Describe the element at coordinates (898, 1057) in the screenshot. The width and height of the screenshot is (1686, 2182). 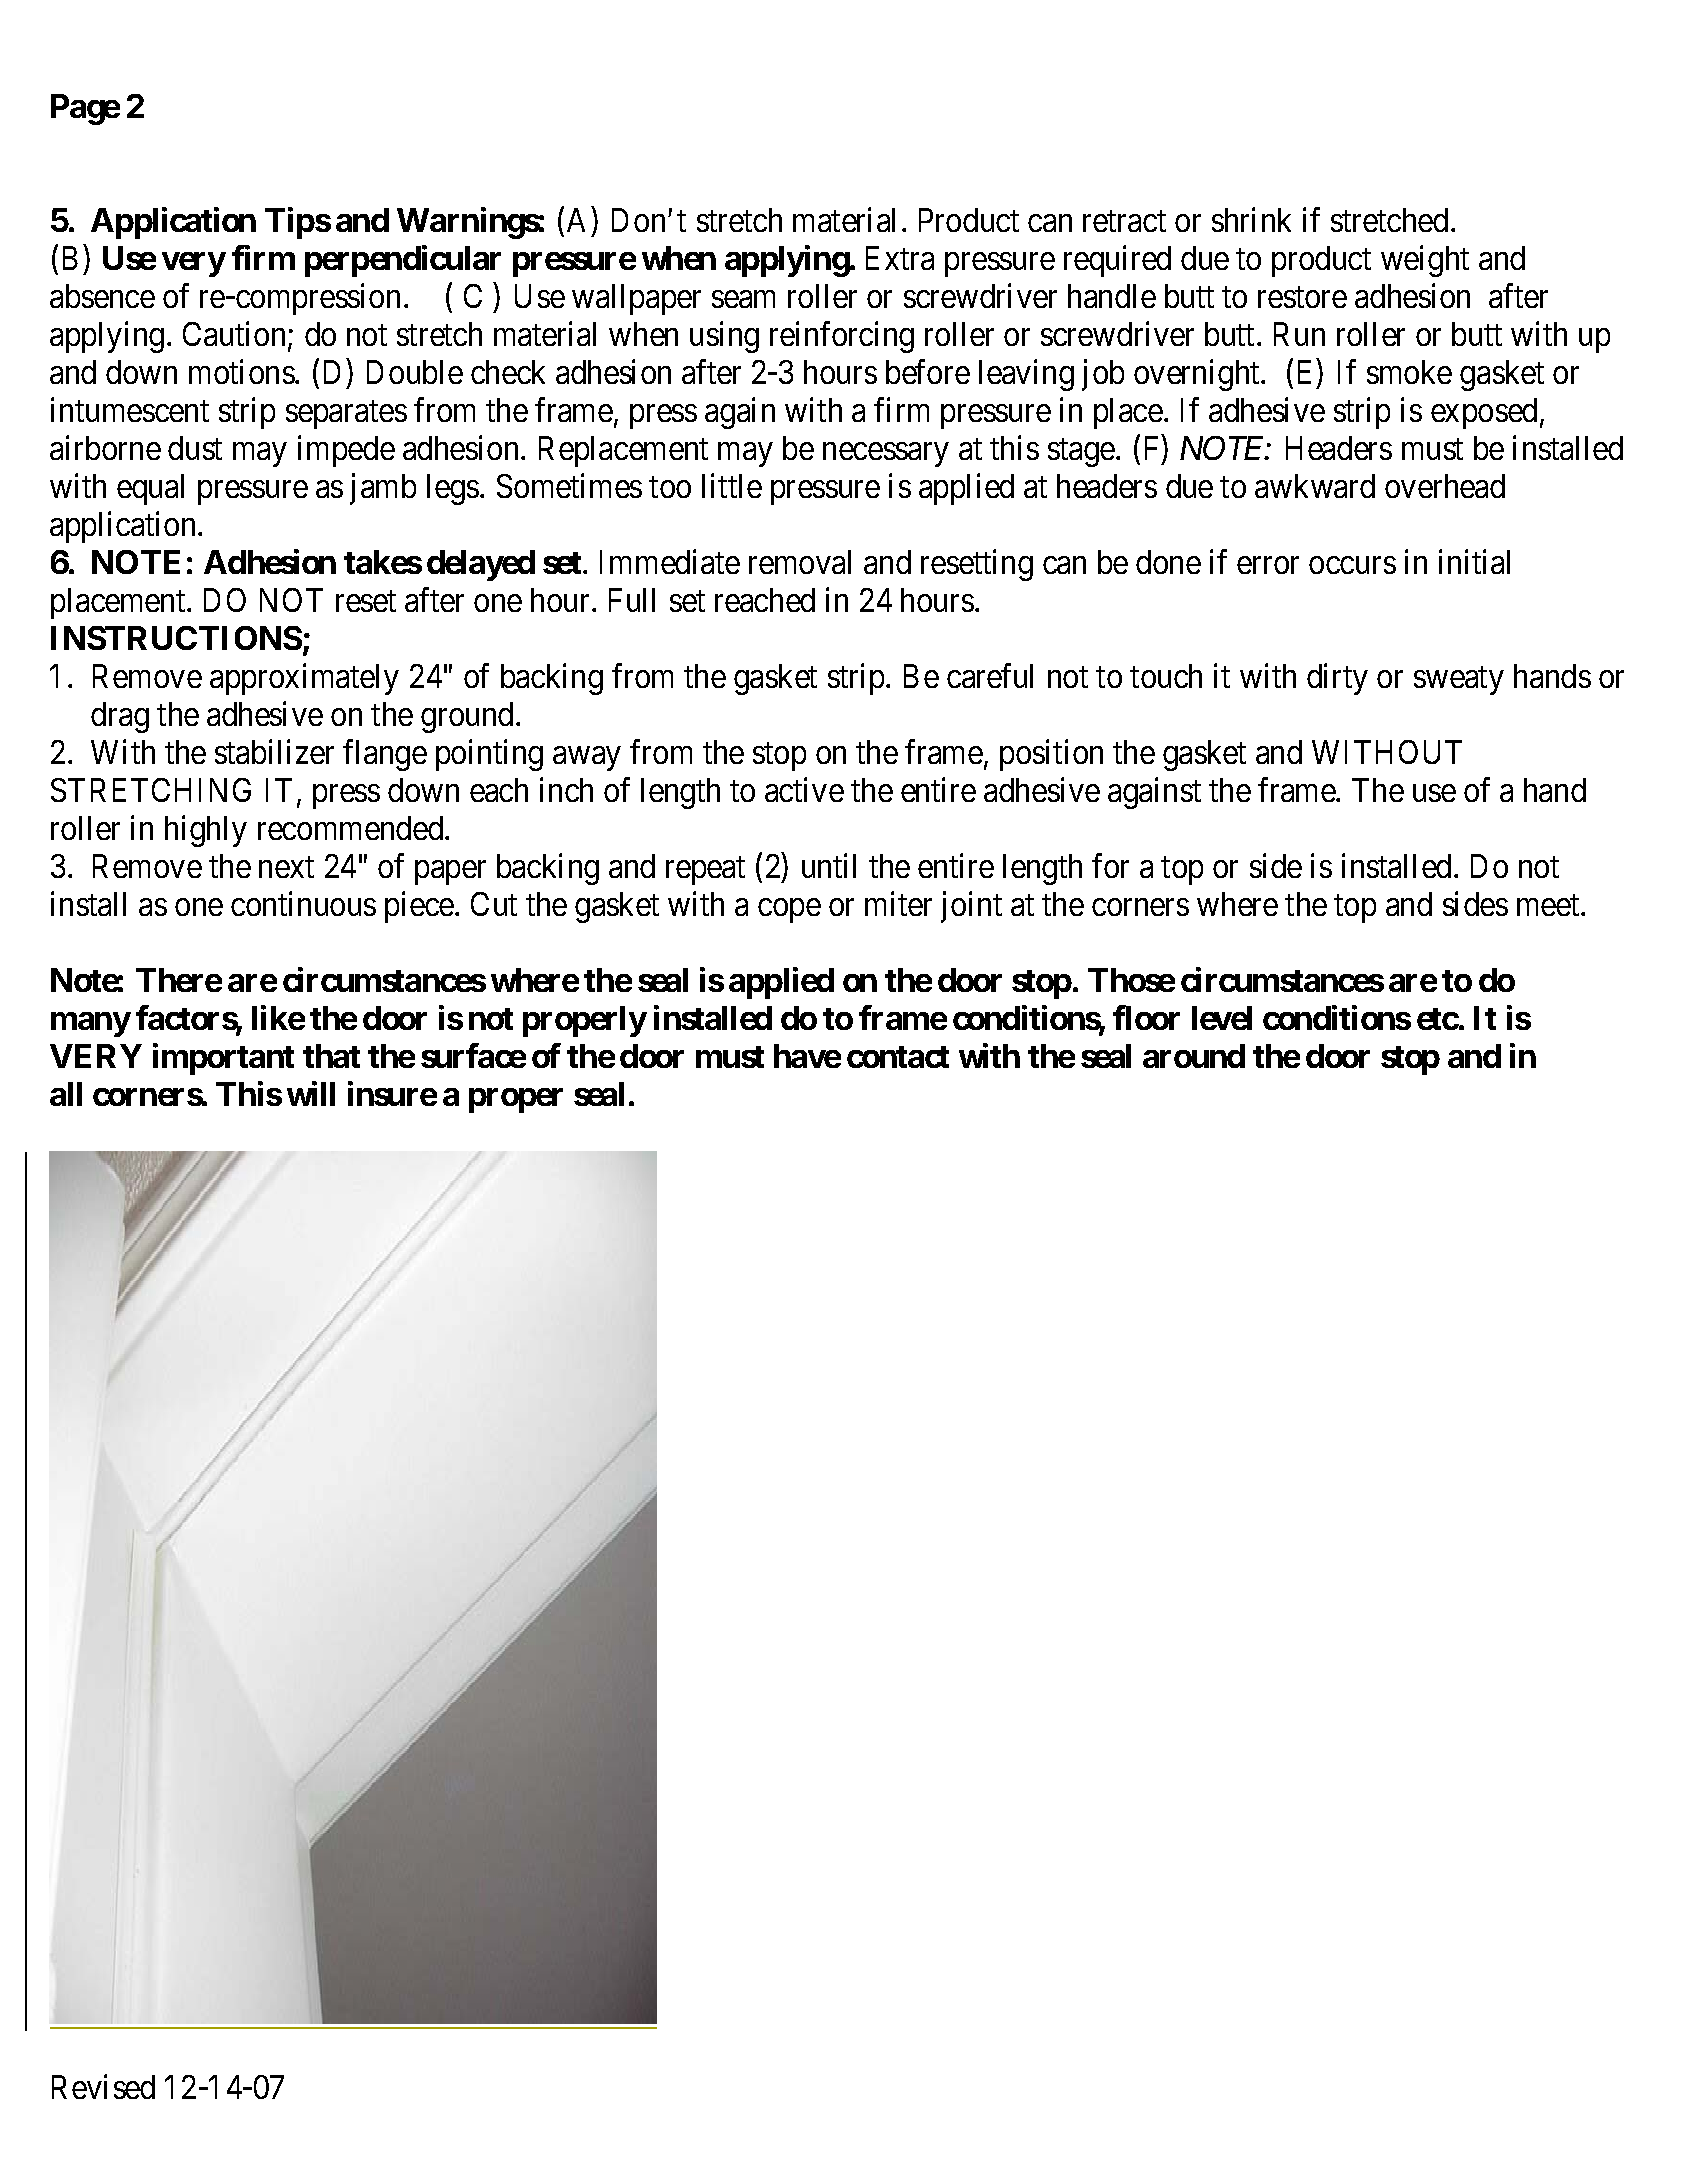
I see `contact` at that location.
